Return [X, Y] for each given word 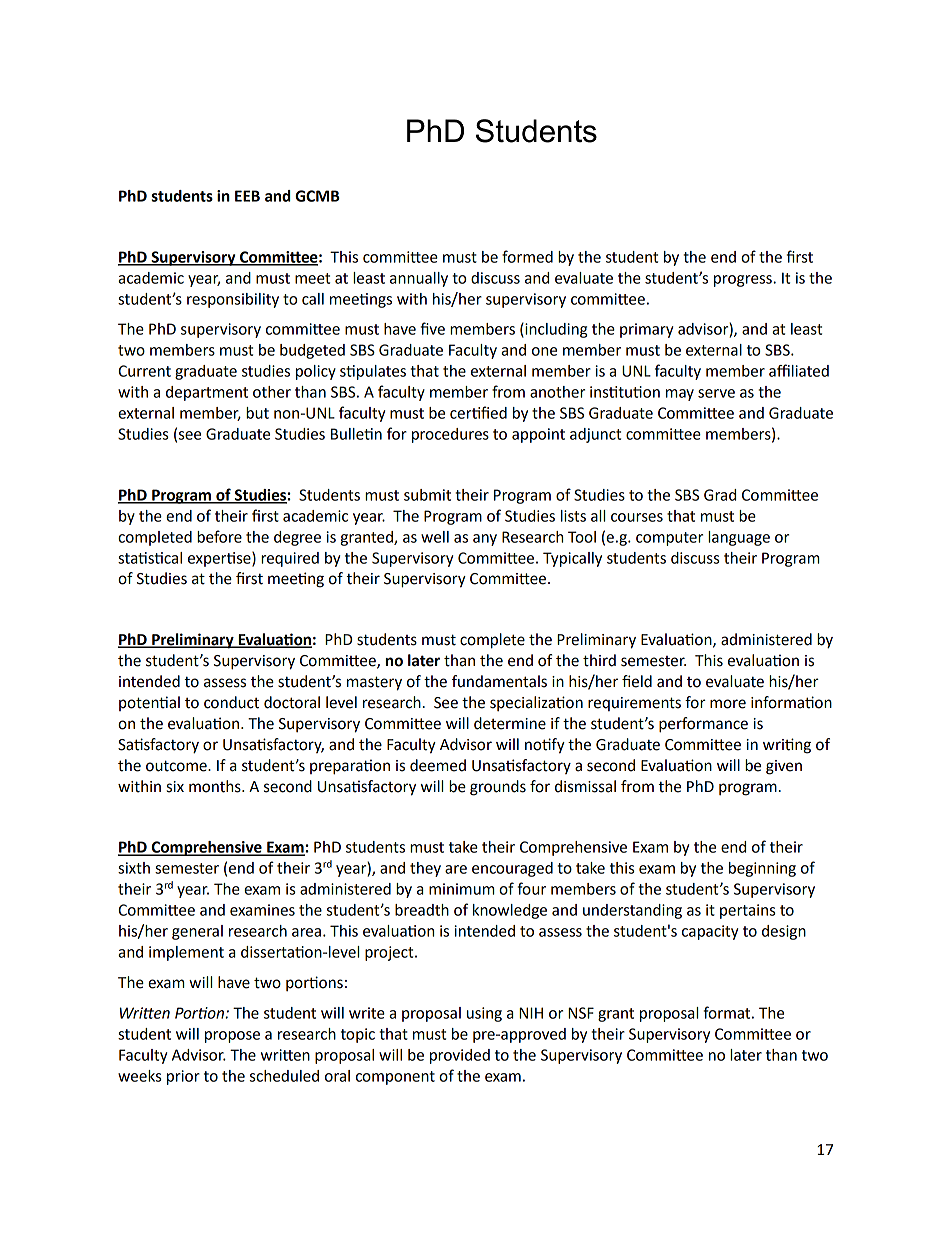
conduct [231, 702]
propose [232, 1037]
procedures [450, 435]
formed [527, 256]
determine [510, 723]
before [219, 536]
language [739, 538]
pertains [748, 911]
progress [744, 281]
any [485, 540]
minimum [462, 889]
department [207, 393]
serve [716, 393]
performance [703, 725]
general [197, 932]
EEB [247, 196]
